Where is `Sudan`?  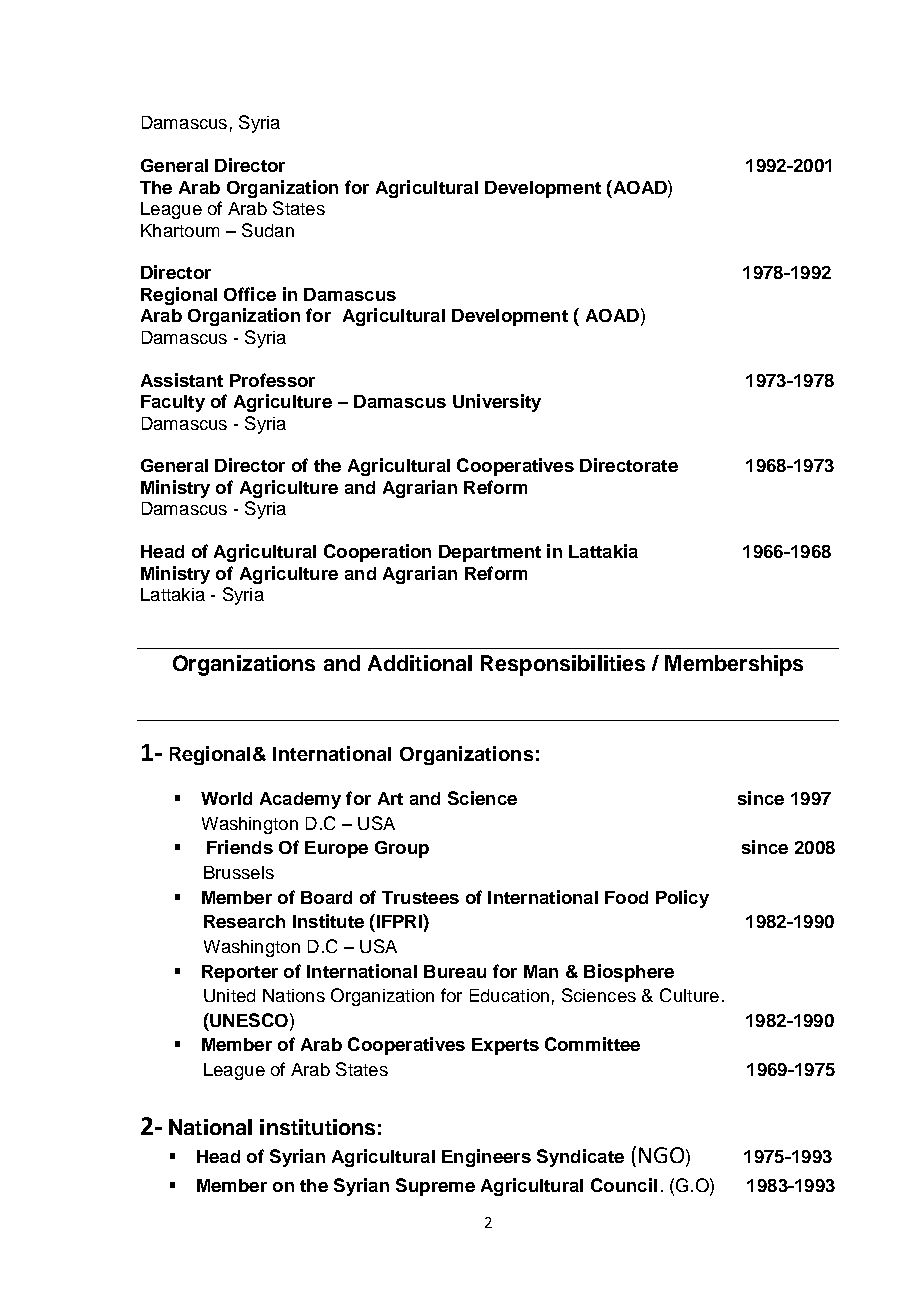 Sudan is located at coordinates (268, 230).
